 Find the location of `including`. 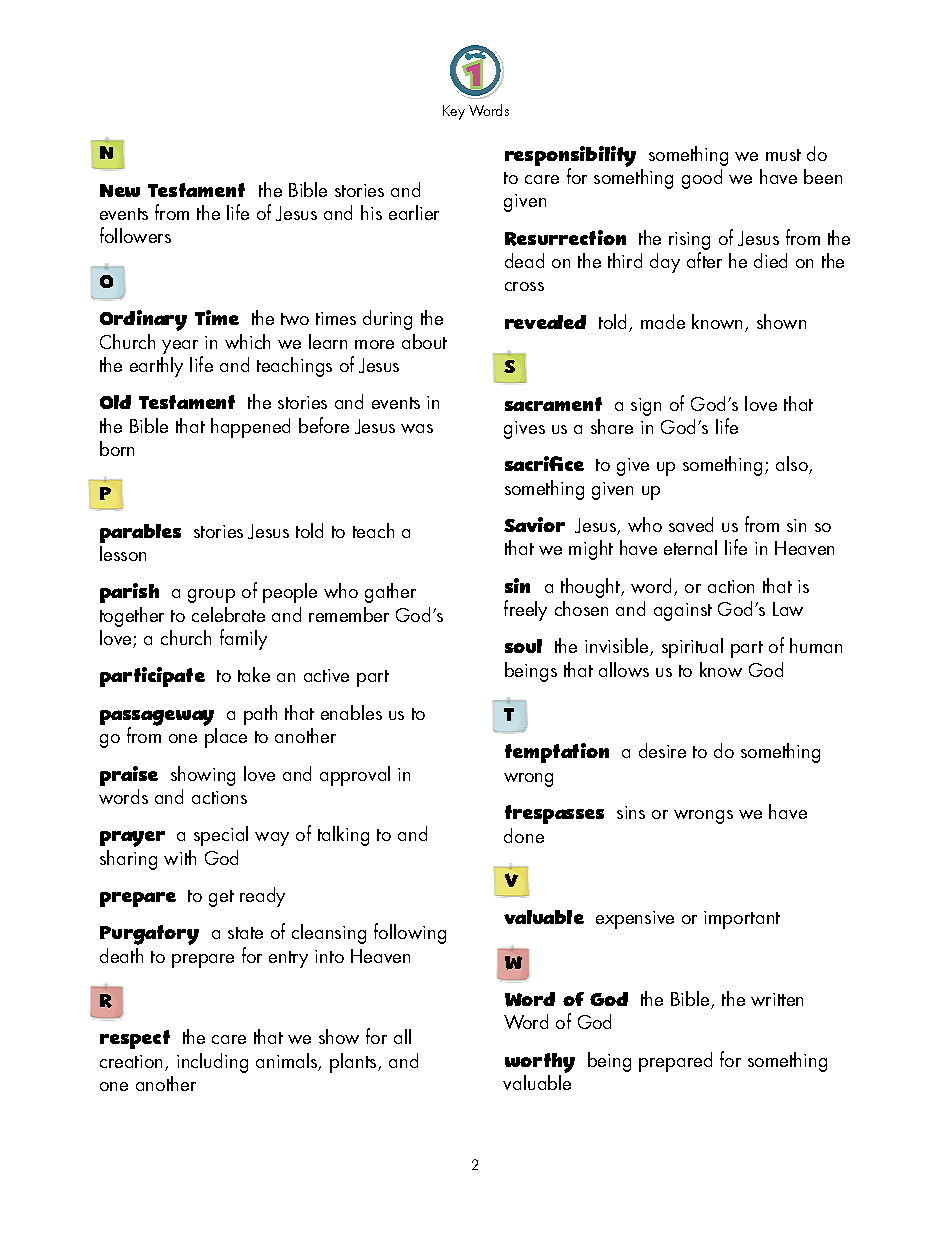

including is located at coordinates (212, 1063).
